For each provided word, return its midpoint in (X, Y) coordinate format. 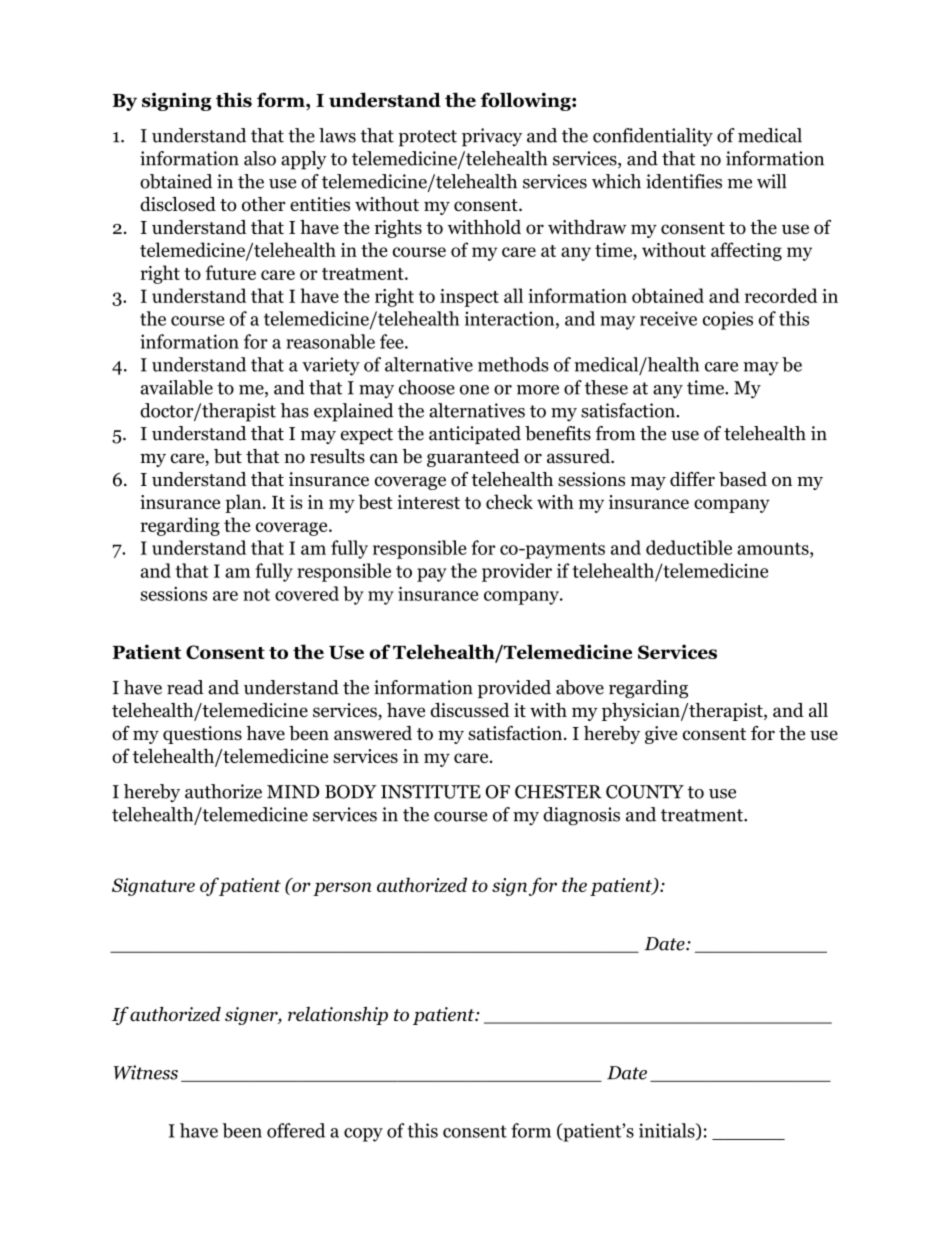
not (256, 594)
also (260, 158)
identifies (684, 181)
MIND (293, 792)
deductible (689, 547)
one (474, 390)
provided (514, 689)
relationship (338, 1016)
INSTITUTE (431, 792)
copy (363, 1135)
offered (296, 1130)
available (177, 387)
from (615, 433)
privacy (492, 137)
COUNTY (645, 792)
